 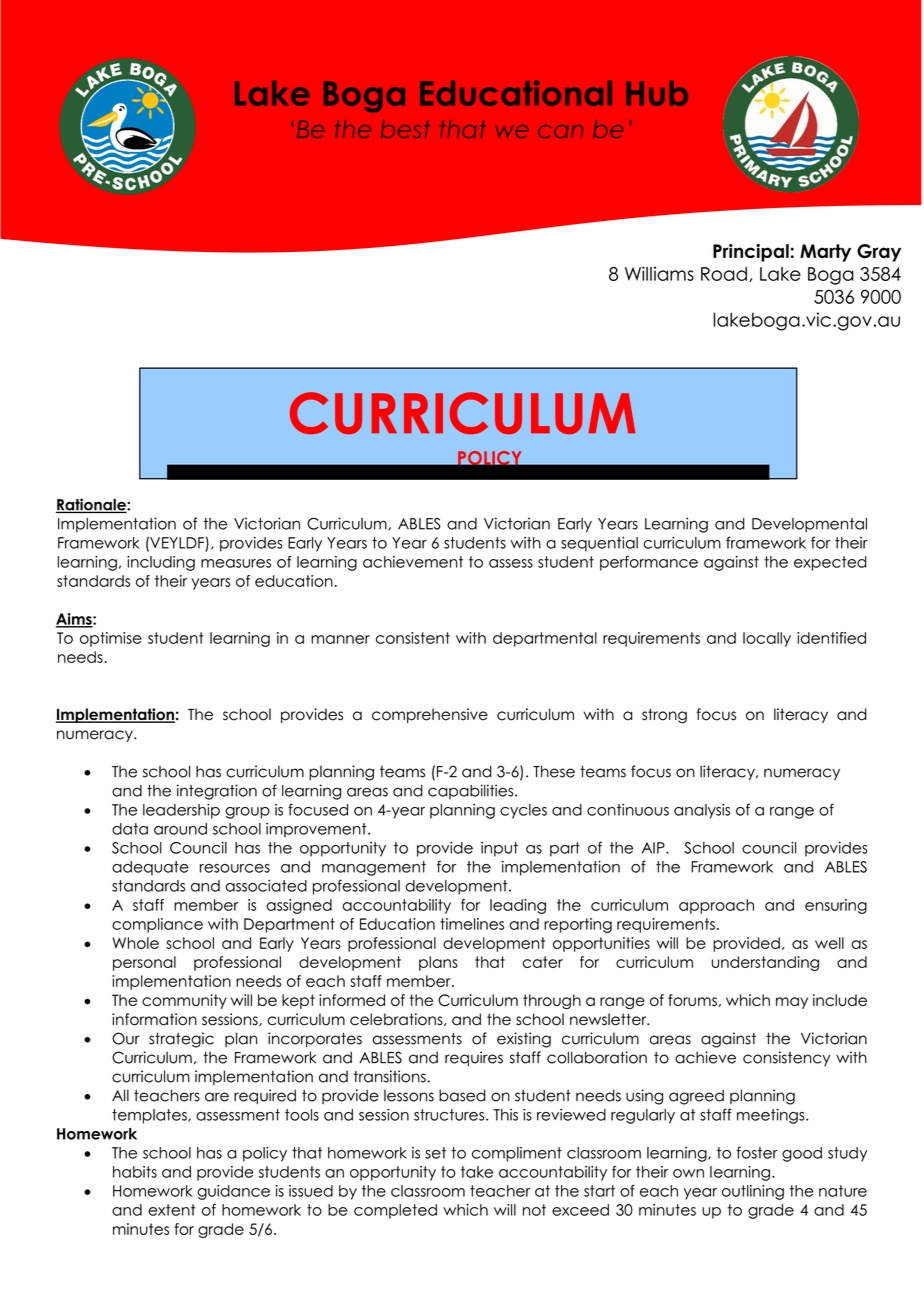 What do you see at coordinates (599, 544) in the image?
I see `sequential` at bounding box center [599, 544].
